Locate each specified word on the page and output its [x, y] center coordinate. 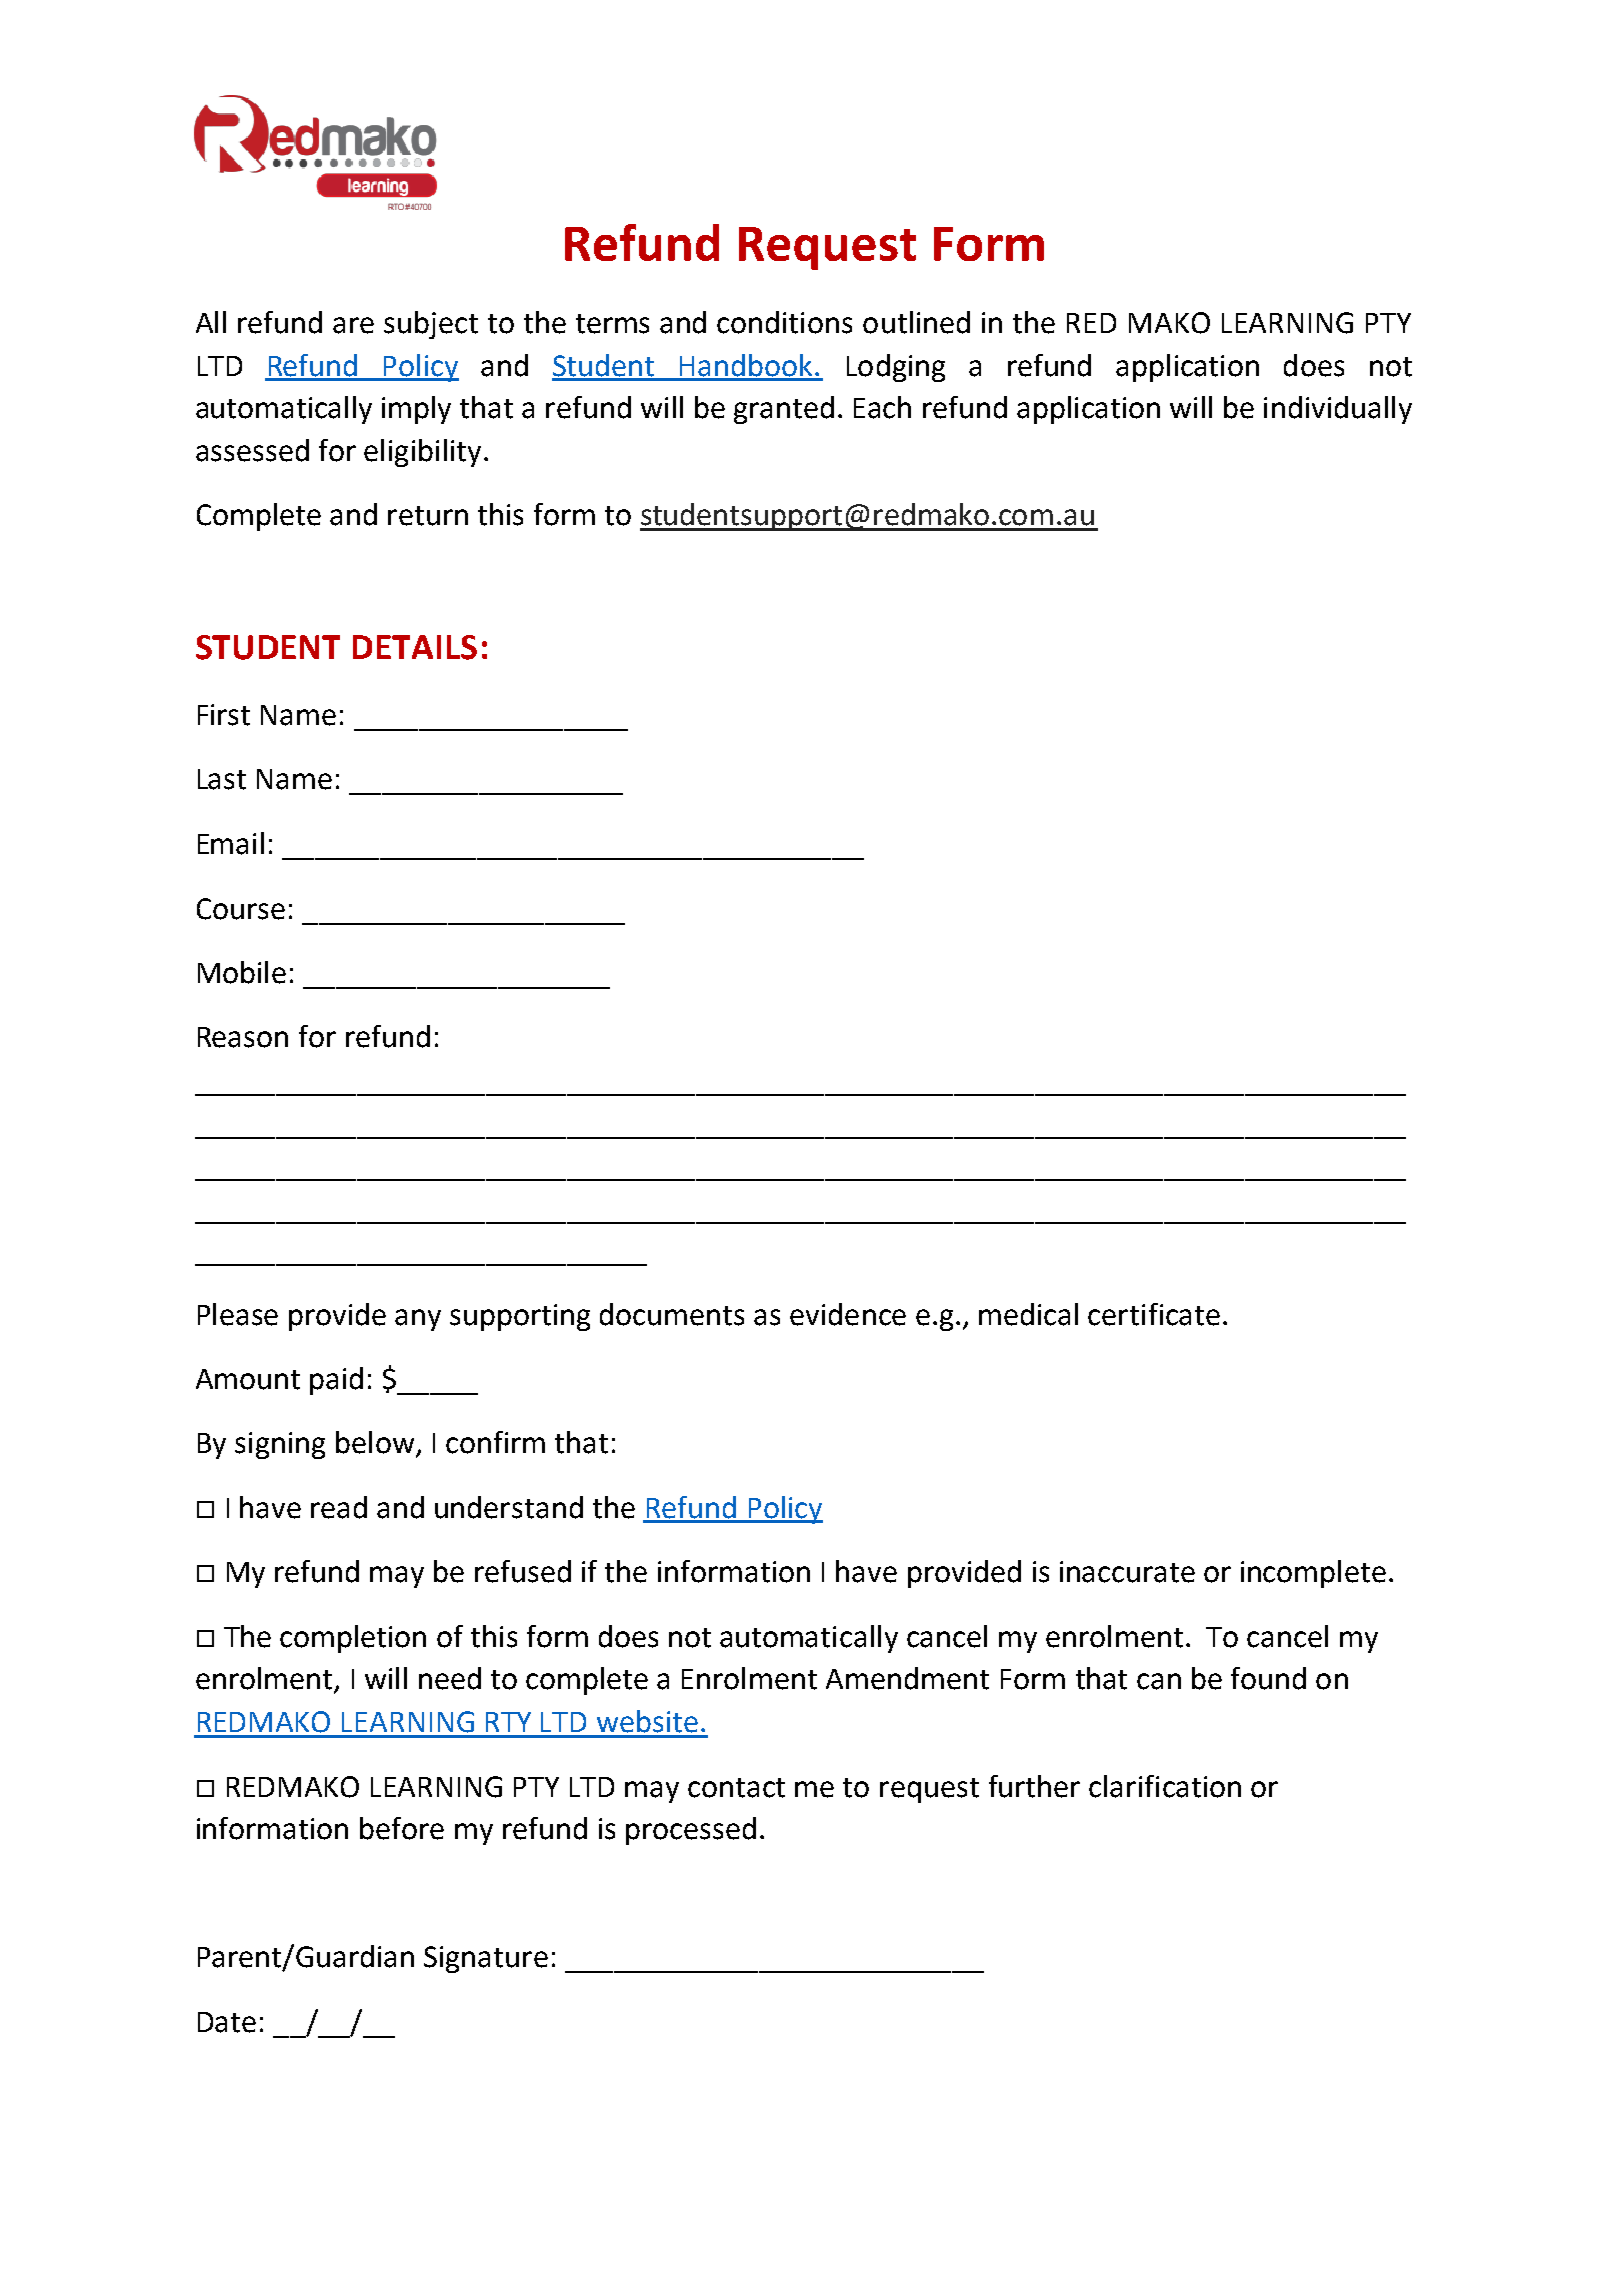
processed [691, 1831]
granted [784, 410]
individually [1338, 410]
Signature [486, 1959]
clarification [1165, 1786]
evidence [848, 1314]
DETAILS [415, 647]
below [375, 1442]
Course [241, 909]
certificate [1154, 1314]
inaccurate [1127, 1572]
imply [416, 410]
